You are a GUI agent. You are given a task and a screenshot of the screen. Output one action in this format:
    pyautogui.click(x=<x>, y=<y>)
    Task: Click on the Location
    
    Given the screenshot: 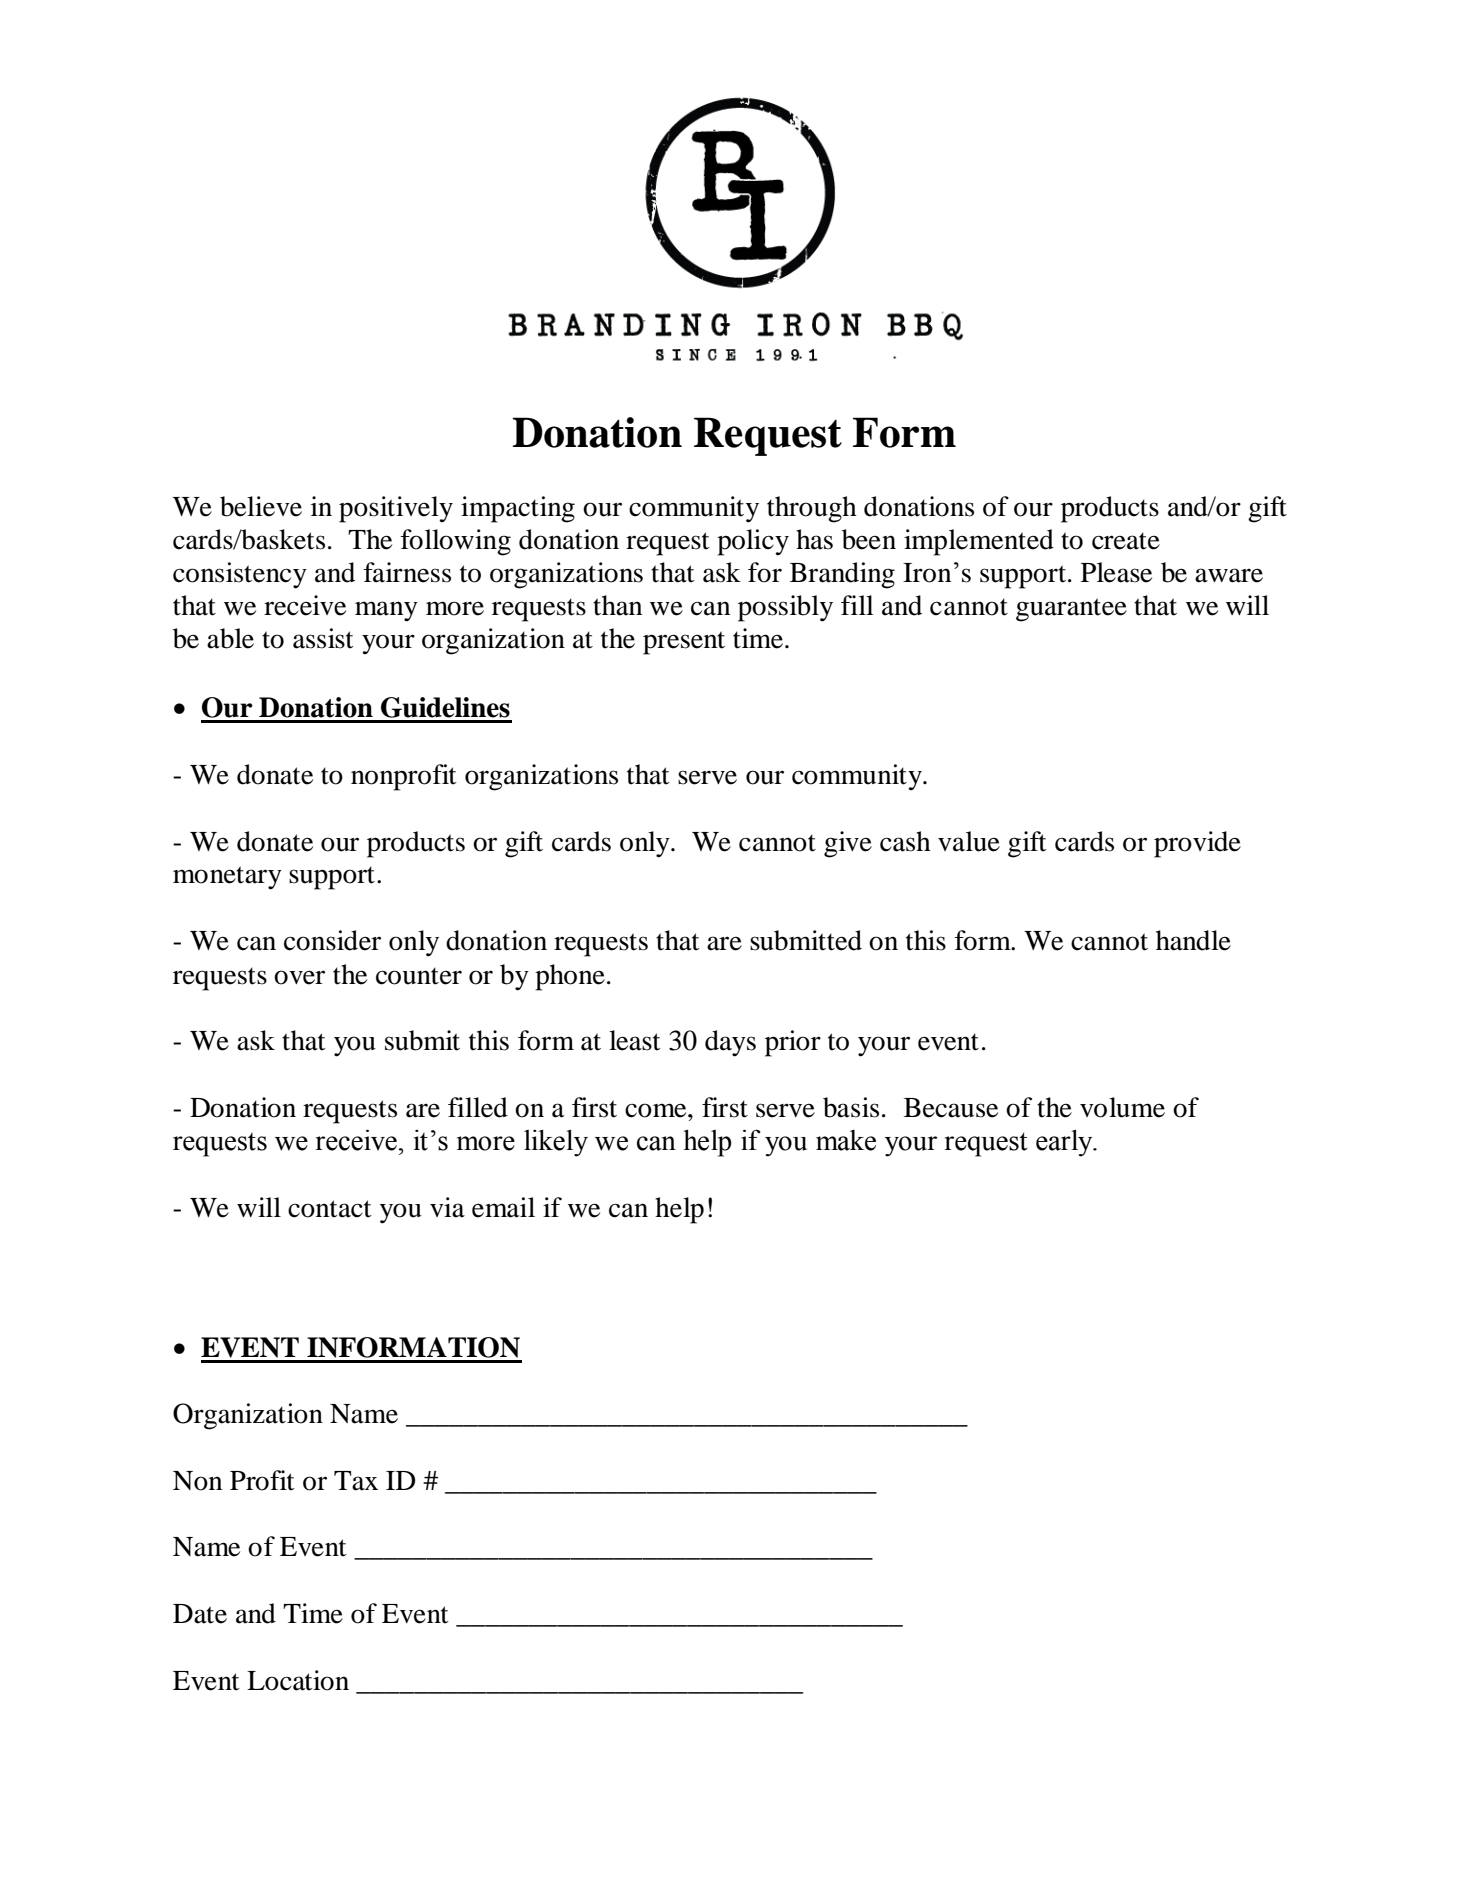 What is the action you would take?
    pyautogui.click(x=298, y=1680)
